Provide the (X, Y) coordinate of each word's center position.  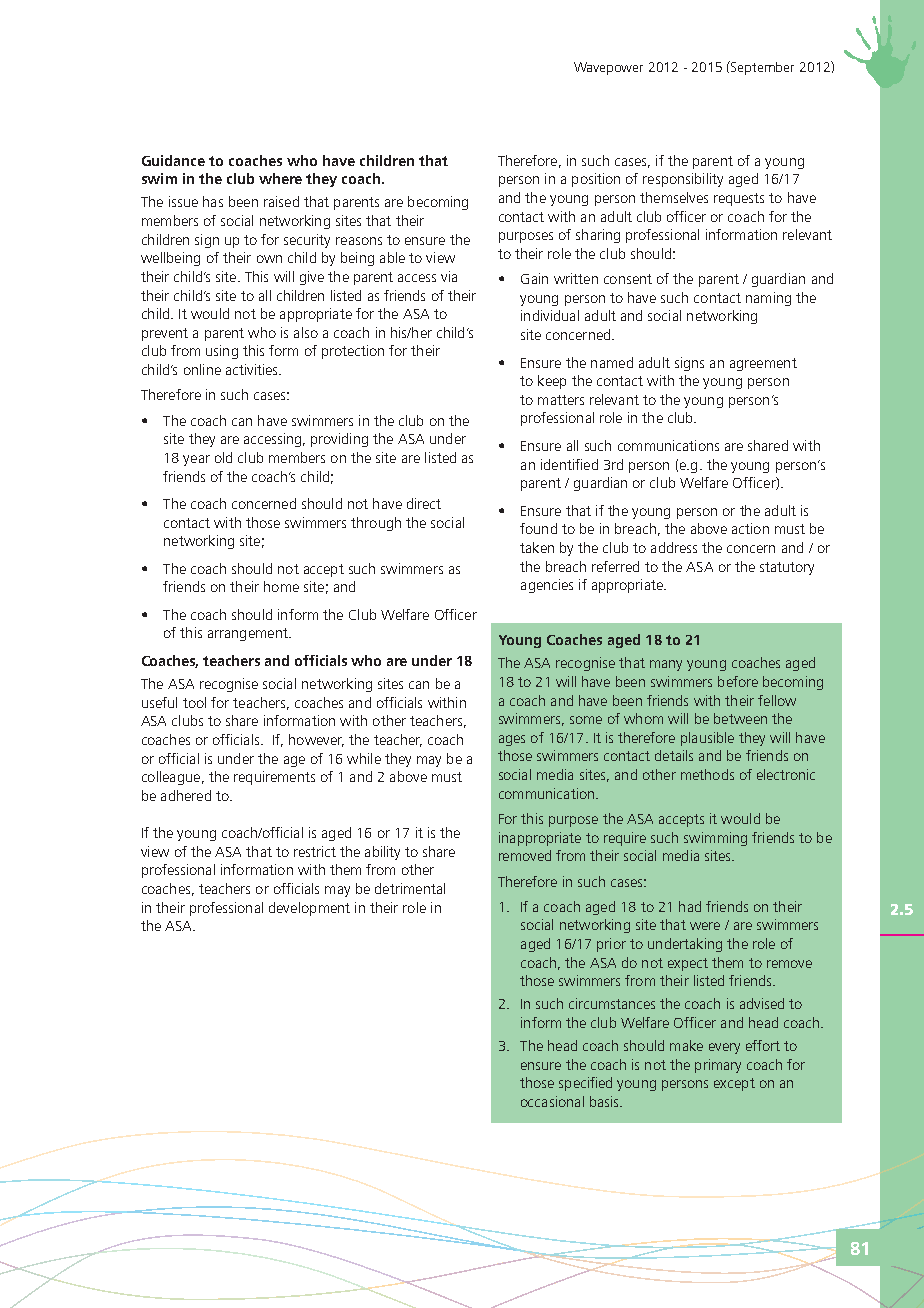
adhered (186, 795)
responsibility (683, 180)
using (222, 352)
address (674, 547)
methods (707, 774)
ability (382, 853)
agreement (763, 364)
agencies (547, 586)
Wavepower (608, 68)
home (281, 586)
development (309, 909)
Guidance (173, 160)
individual (550, 315)
